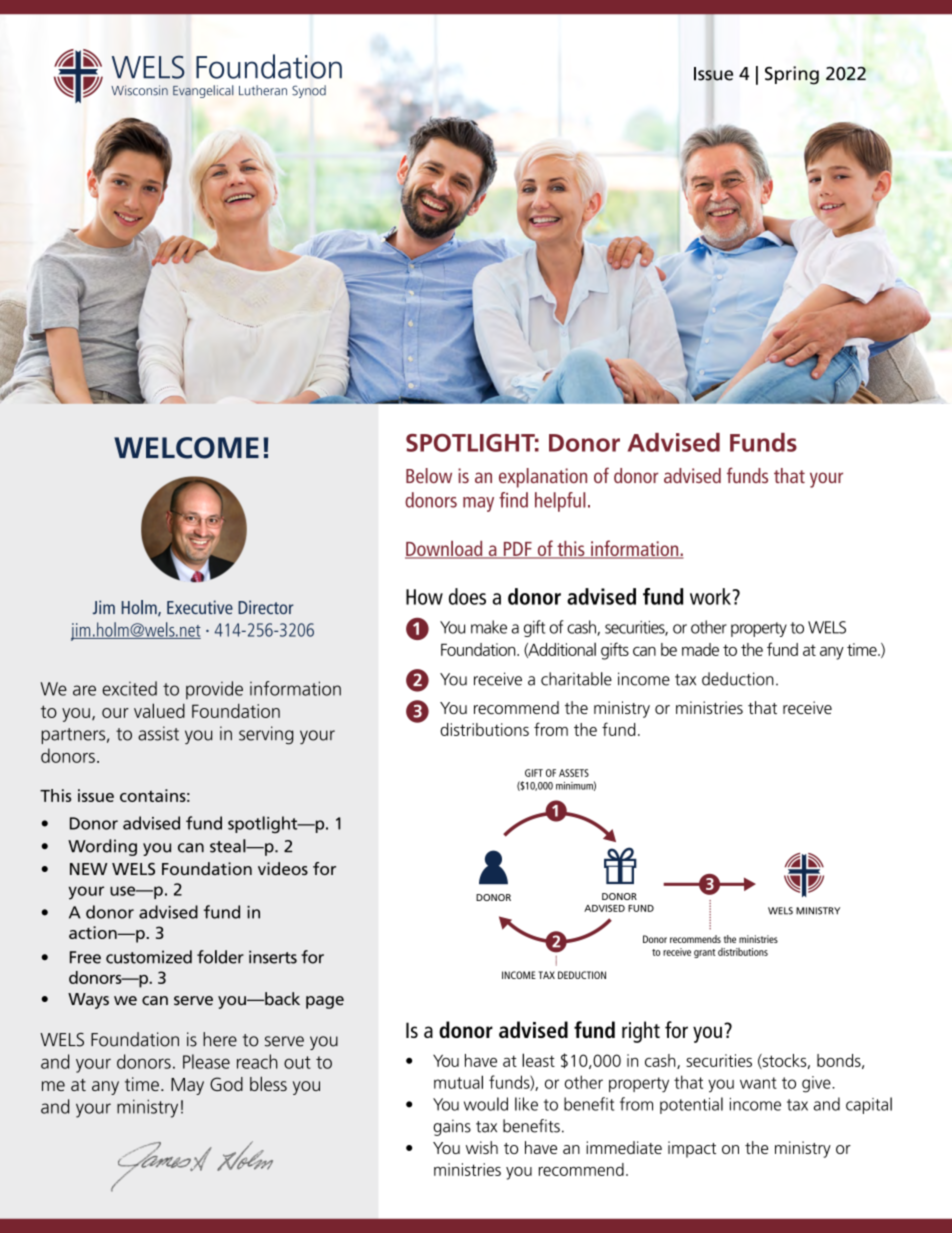 This image has height=1233, width=952. I want to click on Executive, so click(200, 607).
